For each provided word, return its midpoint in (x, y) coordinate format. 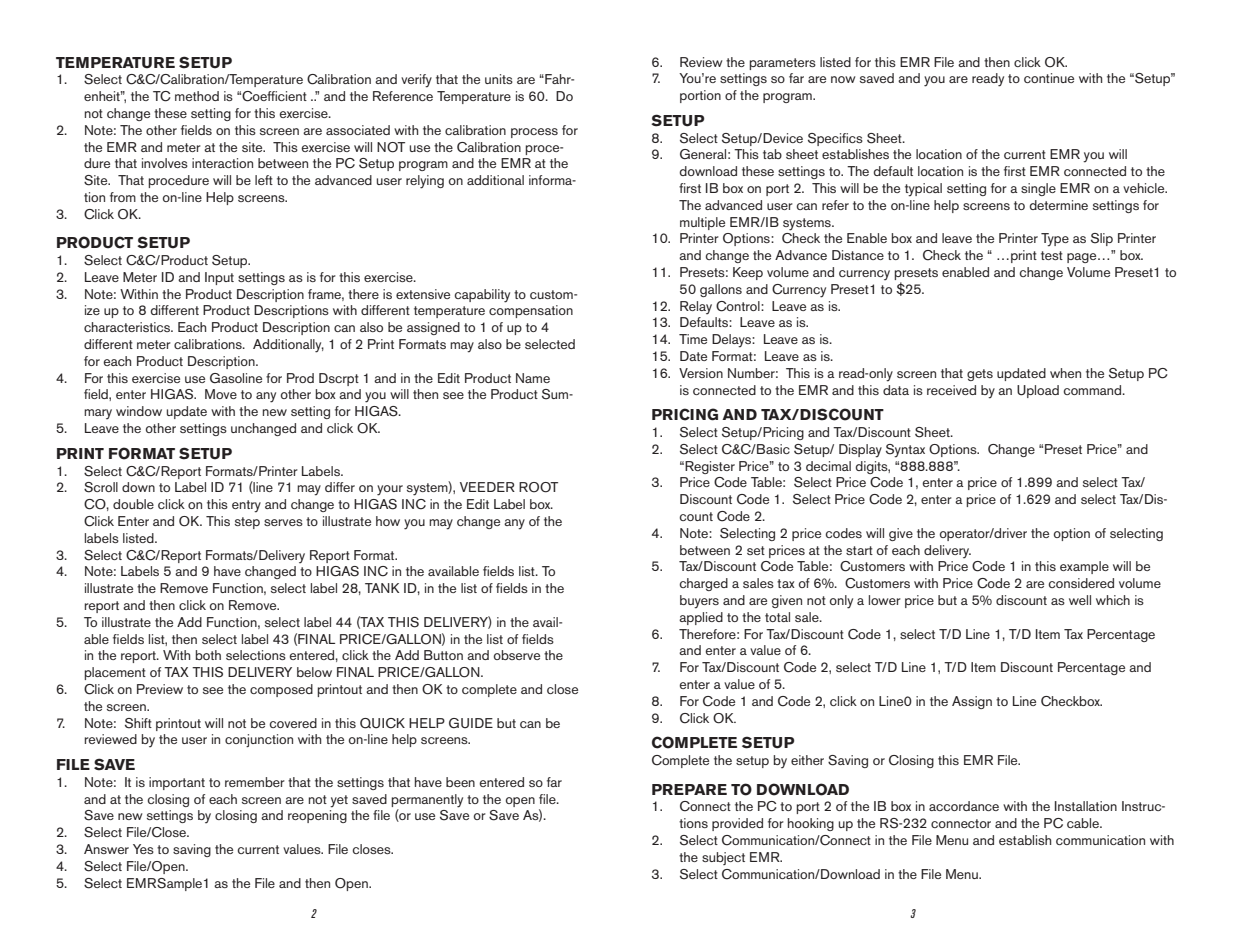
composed (281, 690)
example (1084, 567)
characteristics (128, 327)
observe (517, 655)
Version (701, 373)
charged (703, 584)
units (499, 79)
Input (219, 278)
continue (1049, 78)
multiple (702, 223)
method (197, 96)
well (1080, 600)
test (1052, 255)
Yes (143, 849)
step (247, 523)
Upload (1038, 391)
